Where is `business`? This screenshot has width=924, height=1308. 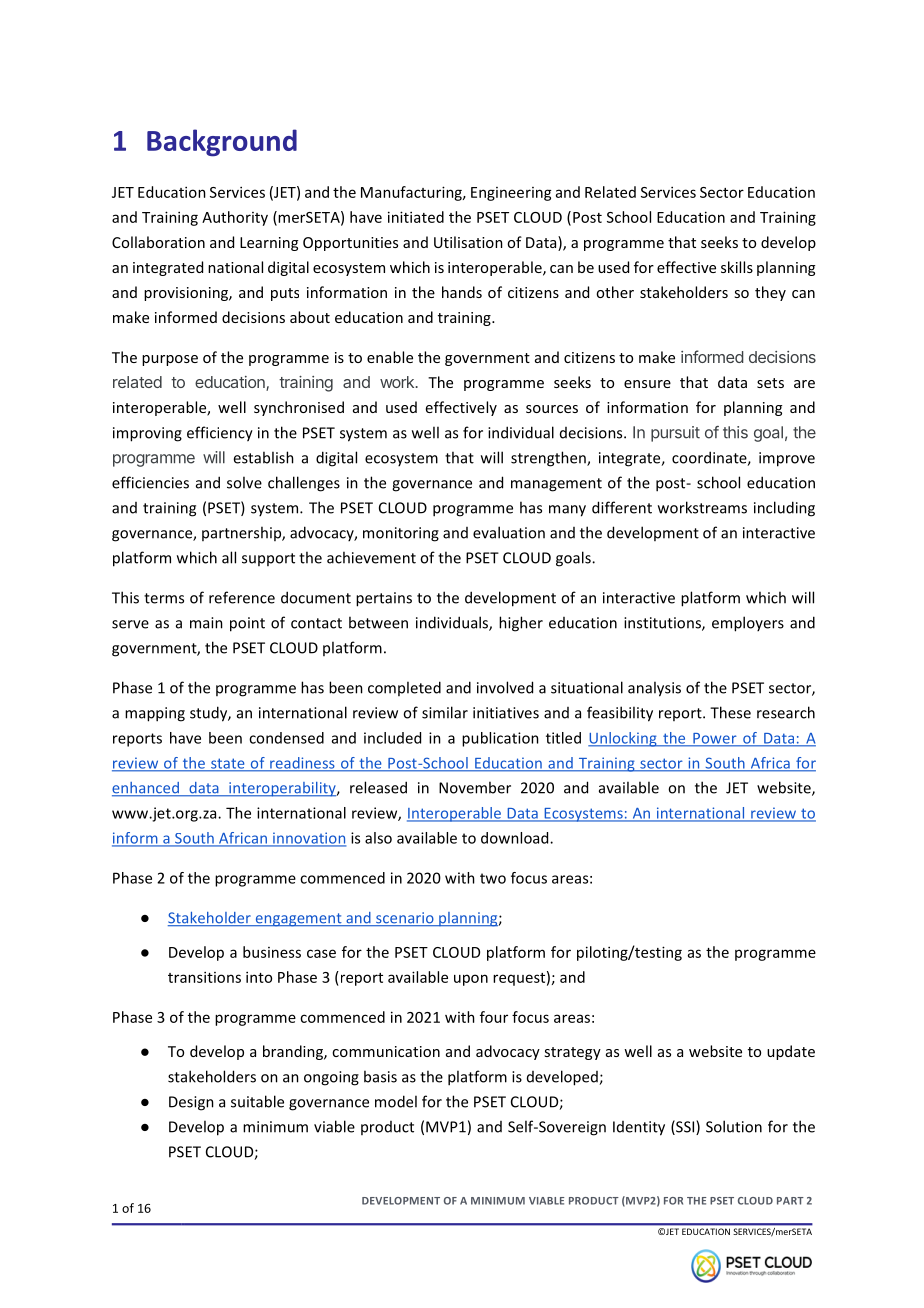 business is located at coordinates (272, 952).
